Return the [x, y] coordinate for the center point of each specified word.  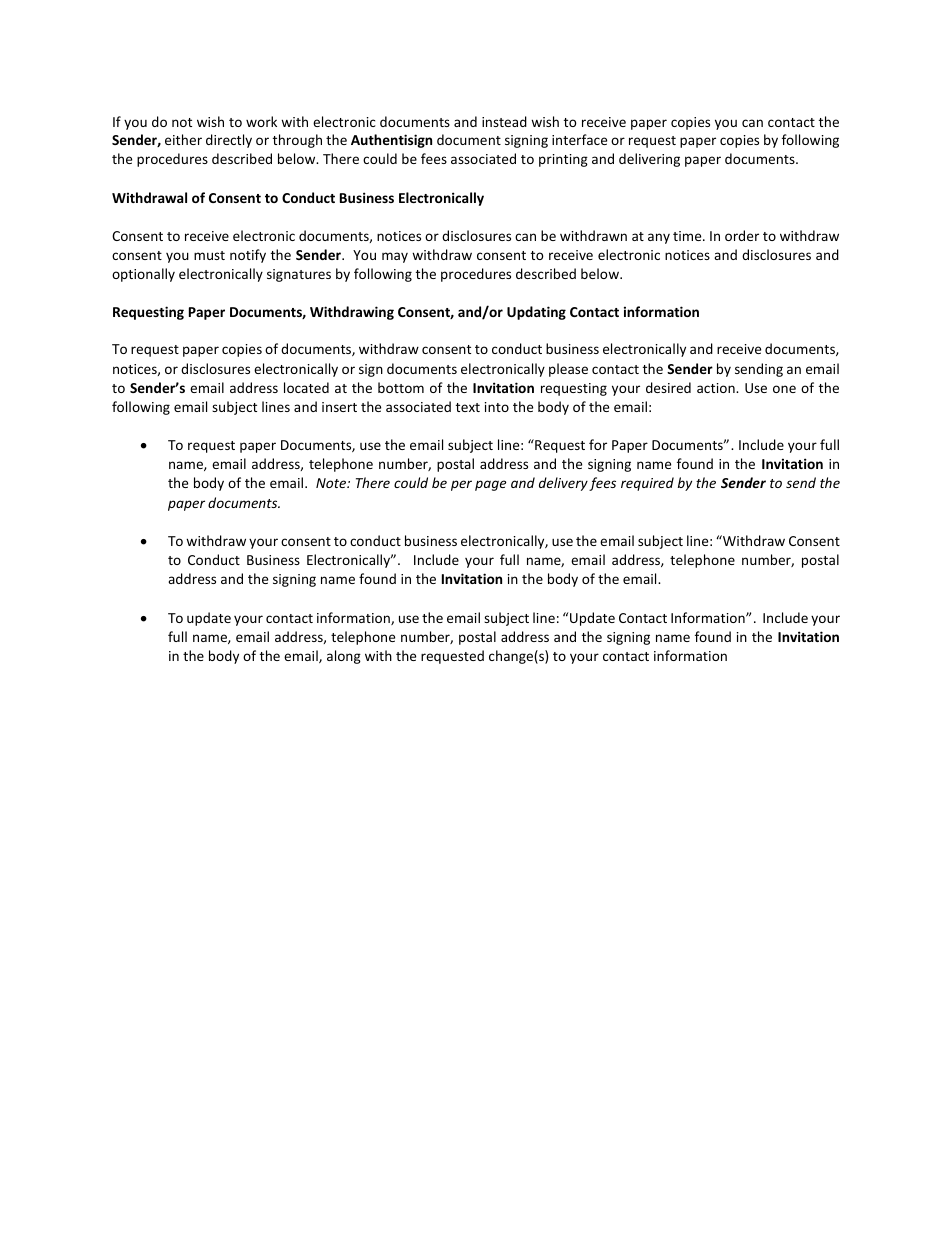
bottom [401, 387]
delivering [649, 160]
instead [504, 121]
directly [229, 141]
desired [668, 387]
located [306, 387]
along [344, 657]
